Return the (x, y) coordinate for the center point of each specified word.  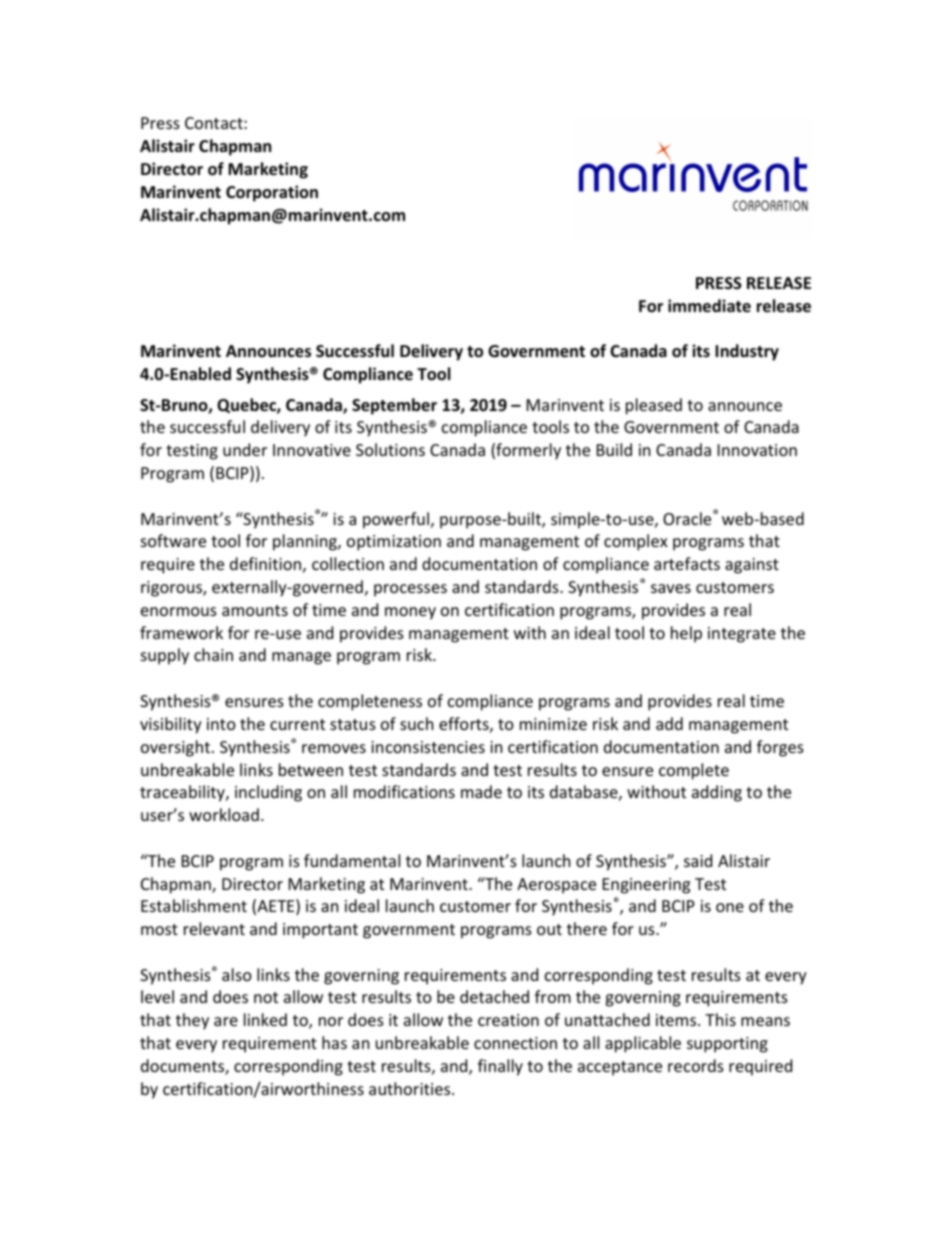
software (173, 540)
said (698, 860)
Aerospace (556, 886)
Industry (747, 352)
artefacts (687, 563)
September (394, 406)
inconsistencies (428, 747)
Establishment (194, 905)
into (221, 724)
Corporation (272, 193)
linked (265, 1019)
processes (410, 590)
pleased (654, 406)
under (245, 449)
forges (780, 748)
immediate (709, 306)
